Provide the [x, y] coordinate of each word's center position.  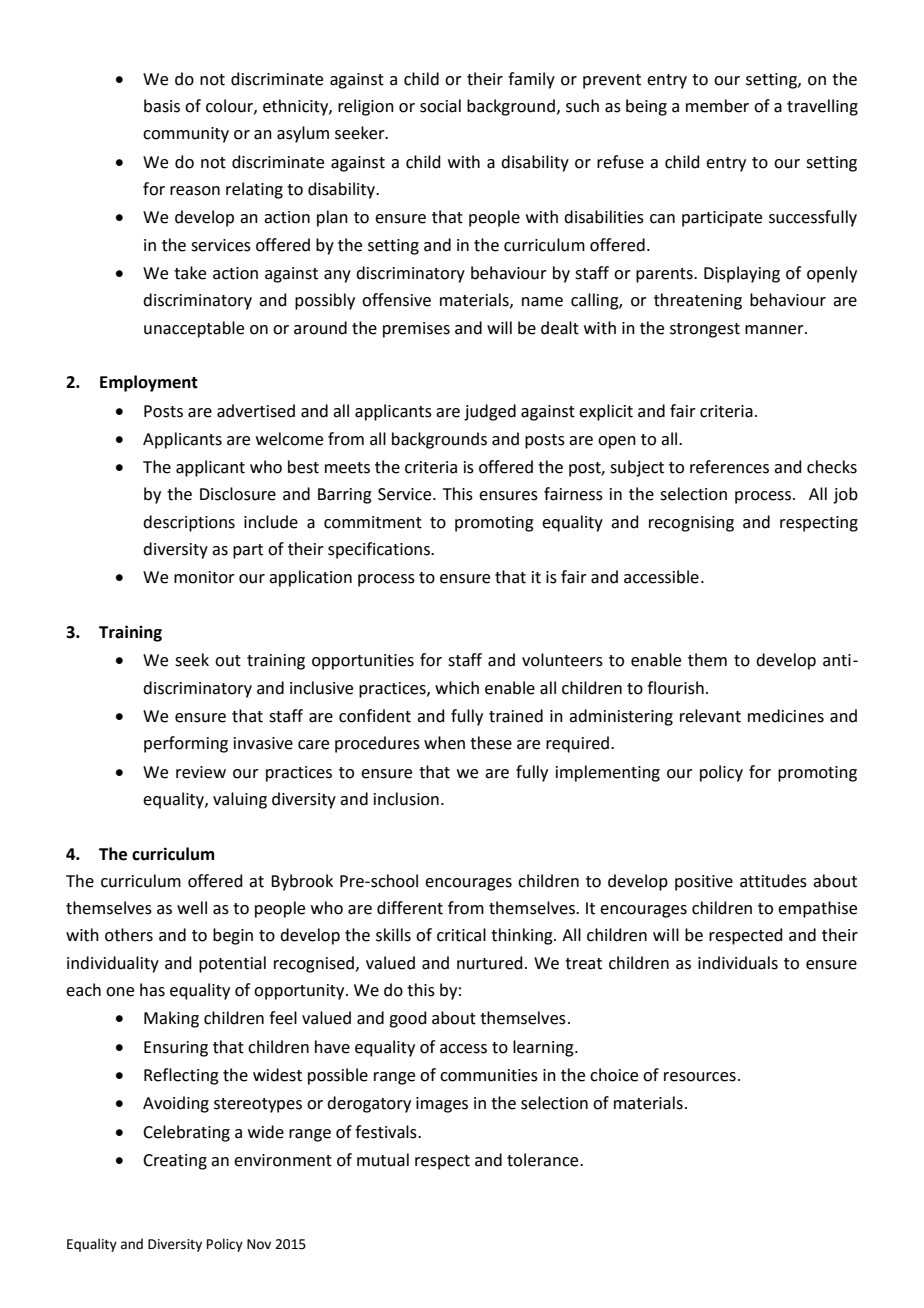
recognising [691, 524]
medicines [786, 716]
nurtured [490, 963]
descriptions [189, 523]
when [444, 743]
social [440, 106]
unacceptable [194, 329]
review [201, 772]
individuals [738, 963]
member [717, 106]
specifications [380, 550]
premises [416, 330]
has [152, 990]
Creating [175, 1162]
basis [162, 106]
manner [775, 330]
